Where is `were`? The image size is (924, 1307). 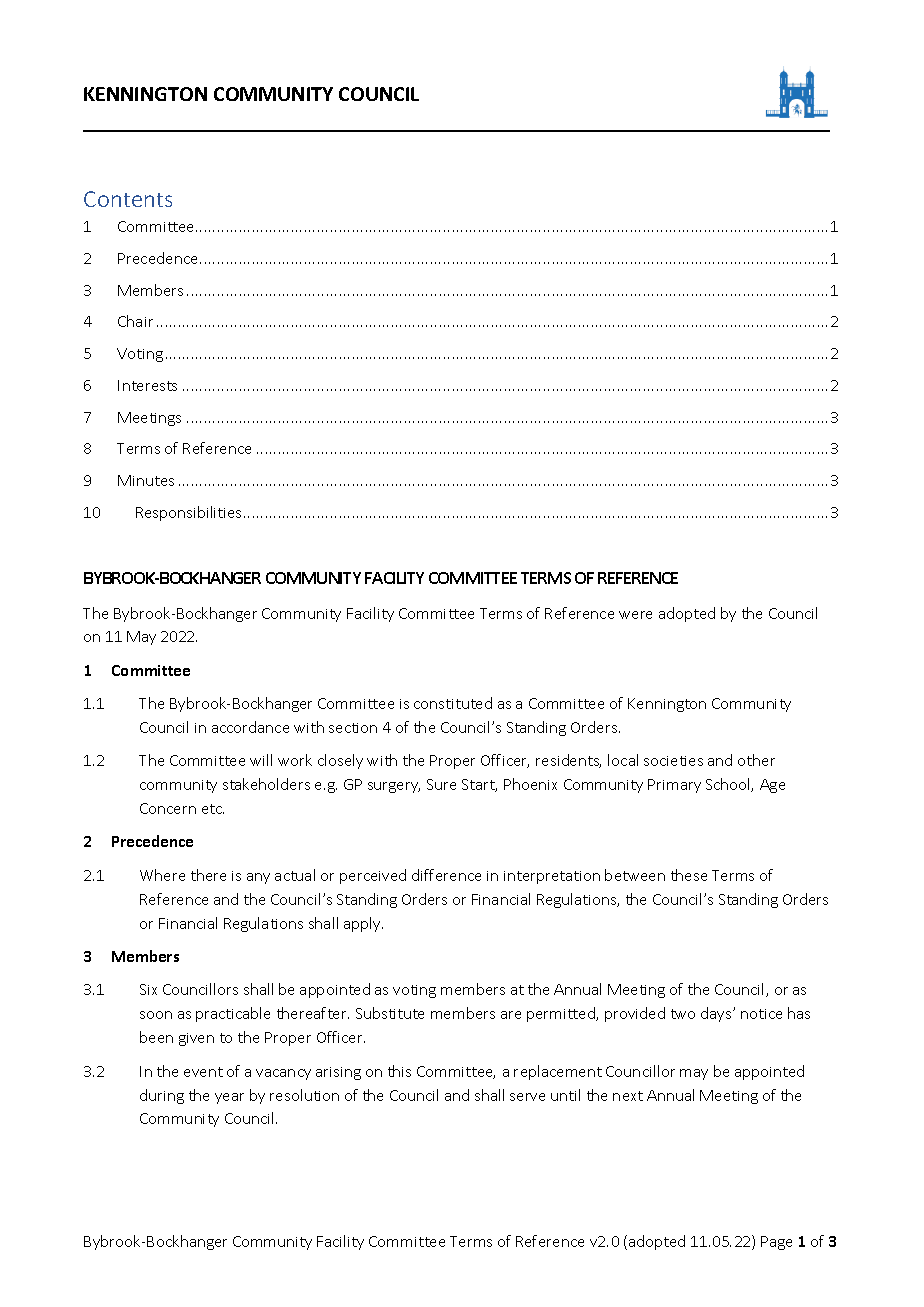 were is located at coordinates (635, 615).
